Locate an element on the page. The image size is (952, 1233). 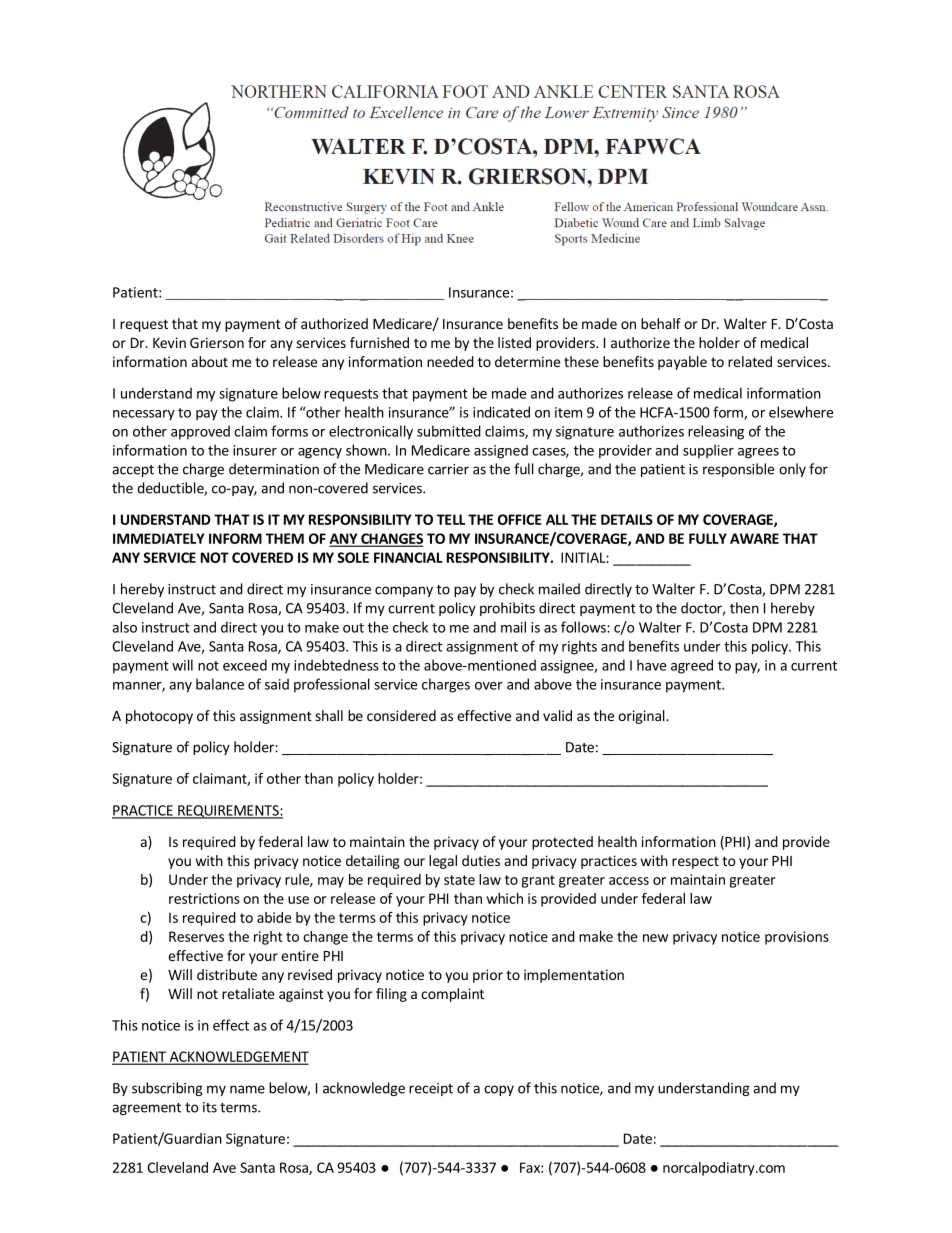
needed is located at coordinates (450, 361).
